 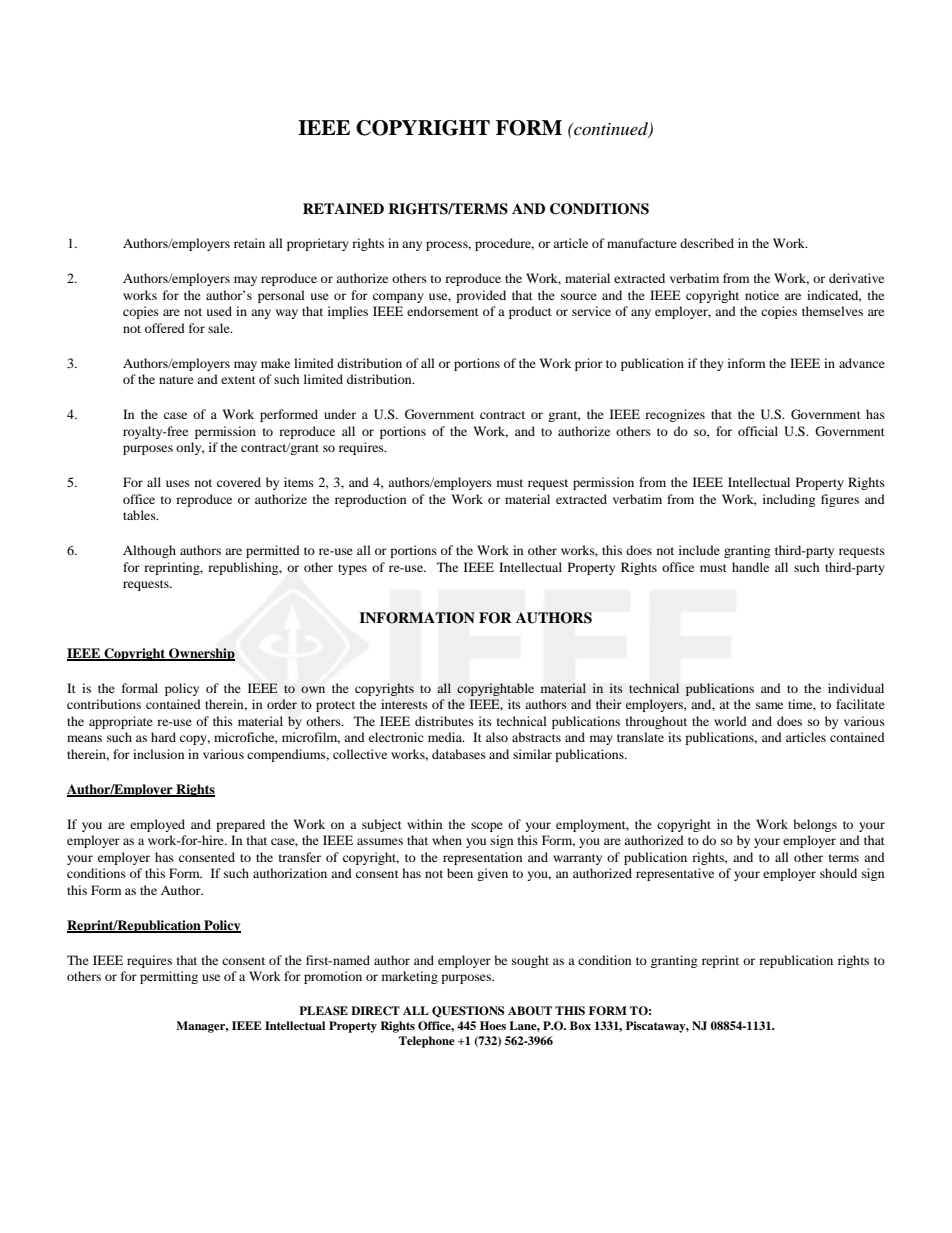 What do you see at coordinates (707, 243) in the document?
I see `described` at bounding box center [707, 243].
